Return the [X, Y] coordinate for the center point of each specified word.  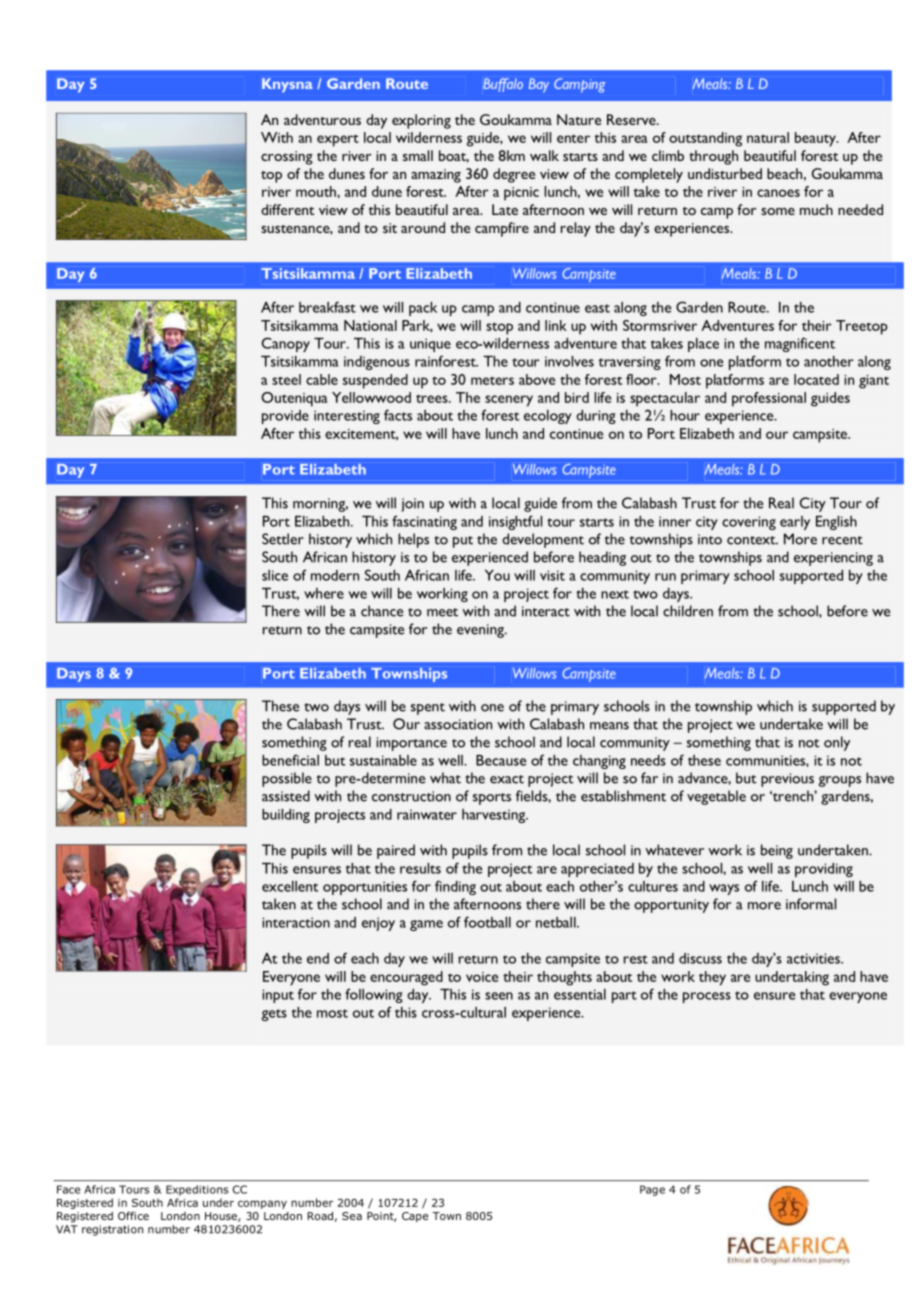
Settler [283, 539]
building [286, 816]
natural [768, 137]
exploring [421, 121]
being [777, 851]
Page [652, 1190]
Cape [415, 1217]
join [413, 505]
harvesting [495, 816]
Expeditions [197, 1190]
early [795, 523]
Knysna [287, 85]
